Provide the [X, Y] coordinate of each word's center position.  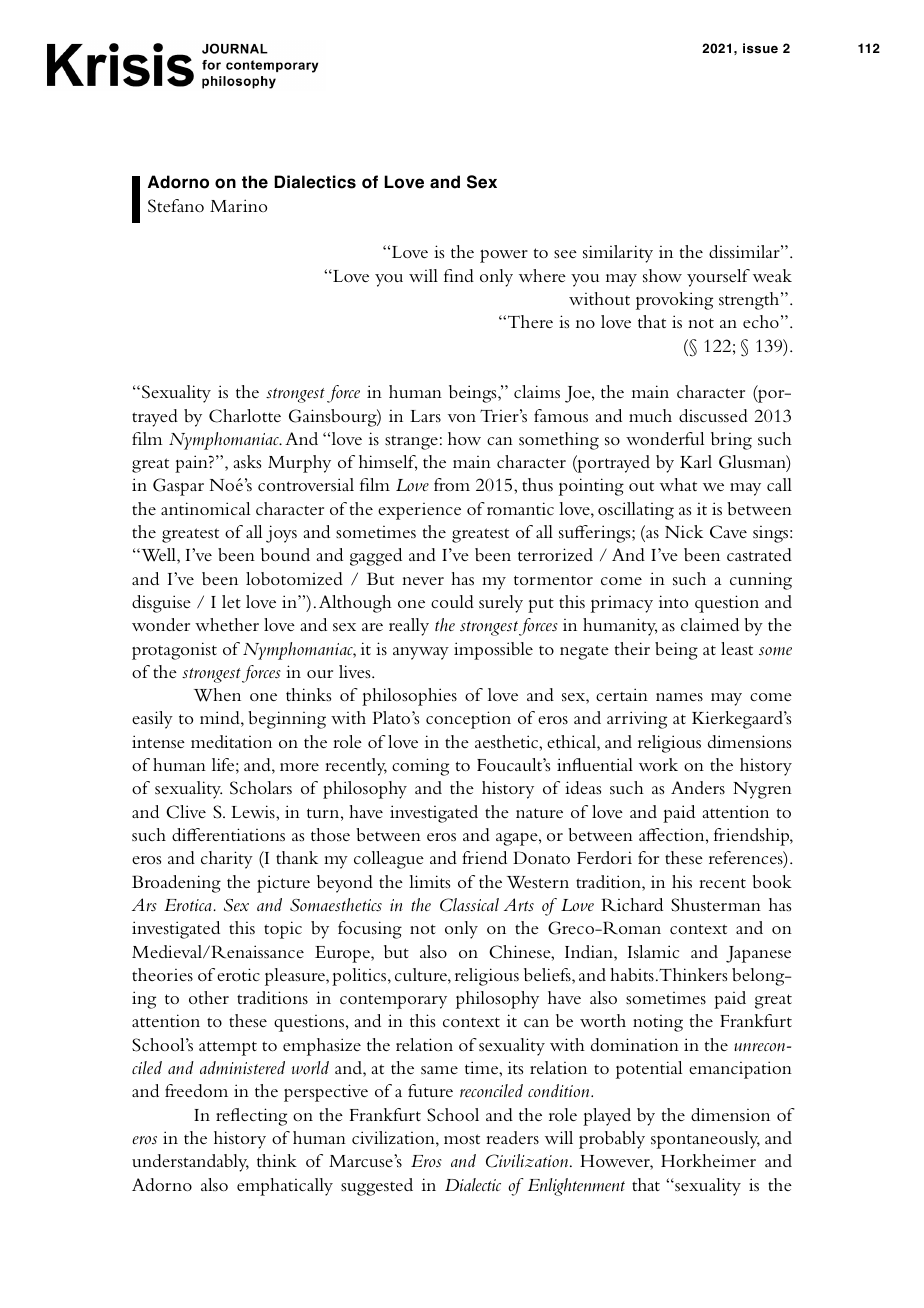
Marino [238, 205]
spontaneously [705, 1140]
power [504, 256]
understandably [190, 1163]
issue [760, 48]
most [462, 1139]
